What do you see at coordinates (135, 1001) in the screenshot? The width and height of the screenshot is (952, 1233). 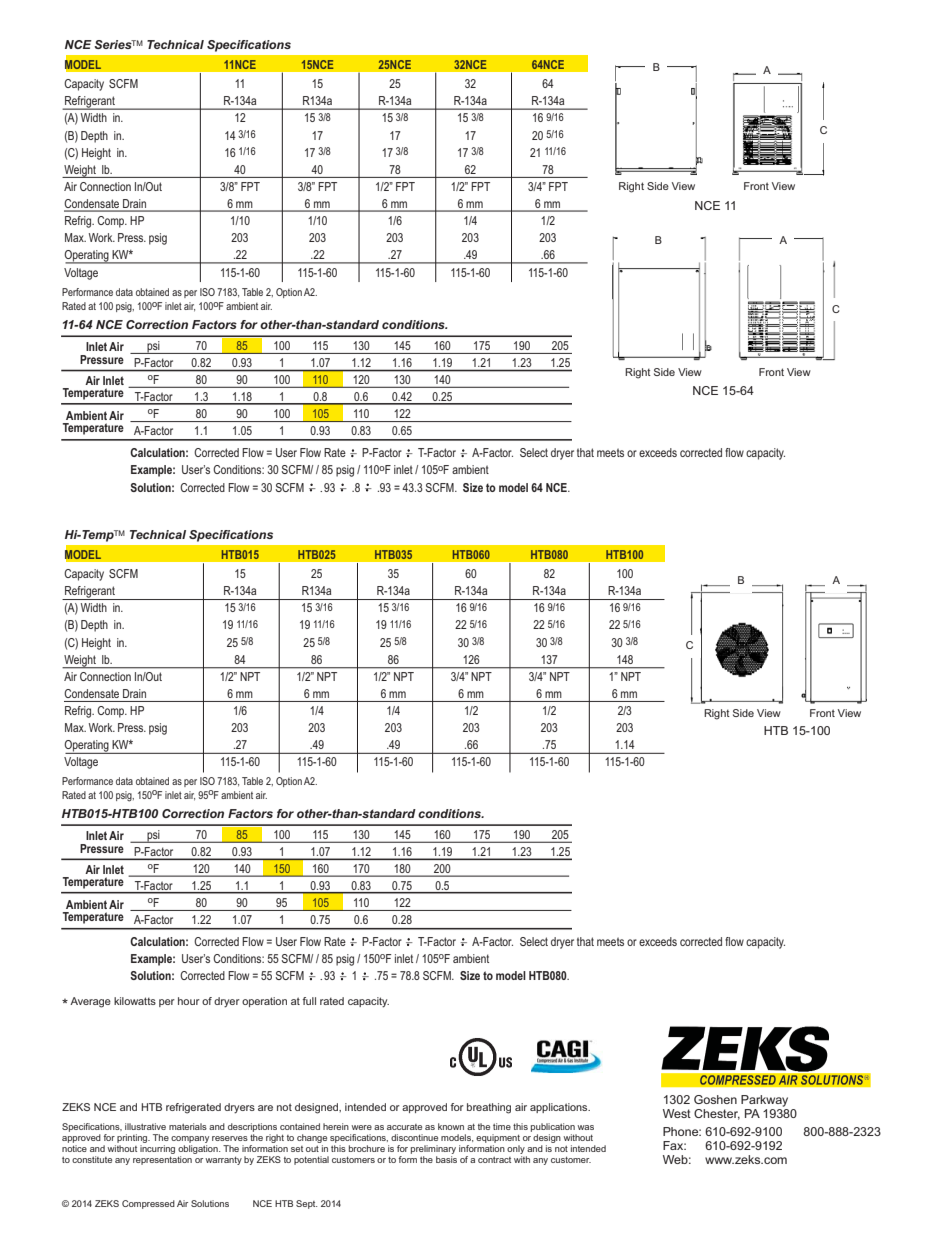 I see `kilowatts` at bounding box center [135, 1001].
